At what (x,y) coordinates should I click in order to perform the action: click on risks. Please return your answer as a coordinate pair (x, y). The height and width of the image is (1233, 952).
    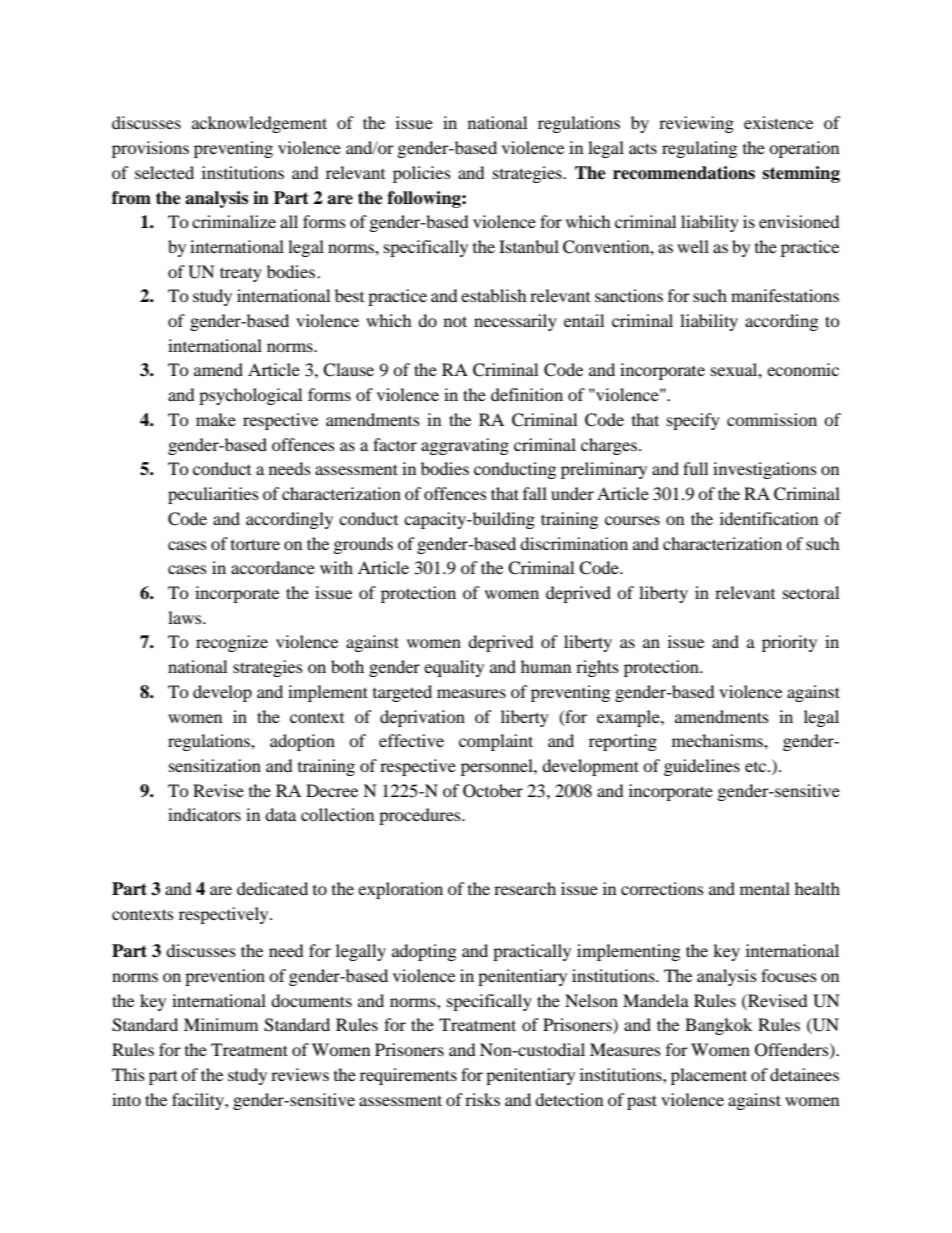
    Looking at the image, I should click on (482, 1099).
